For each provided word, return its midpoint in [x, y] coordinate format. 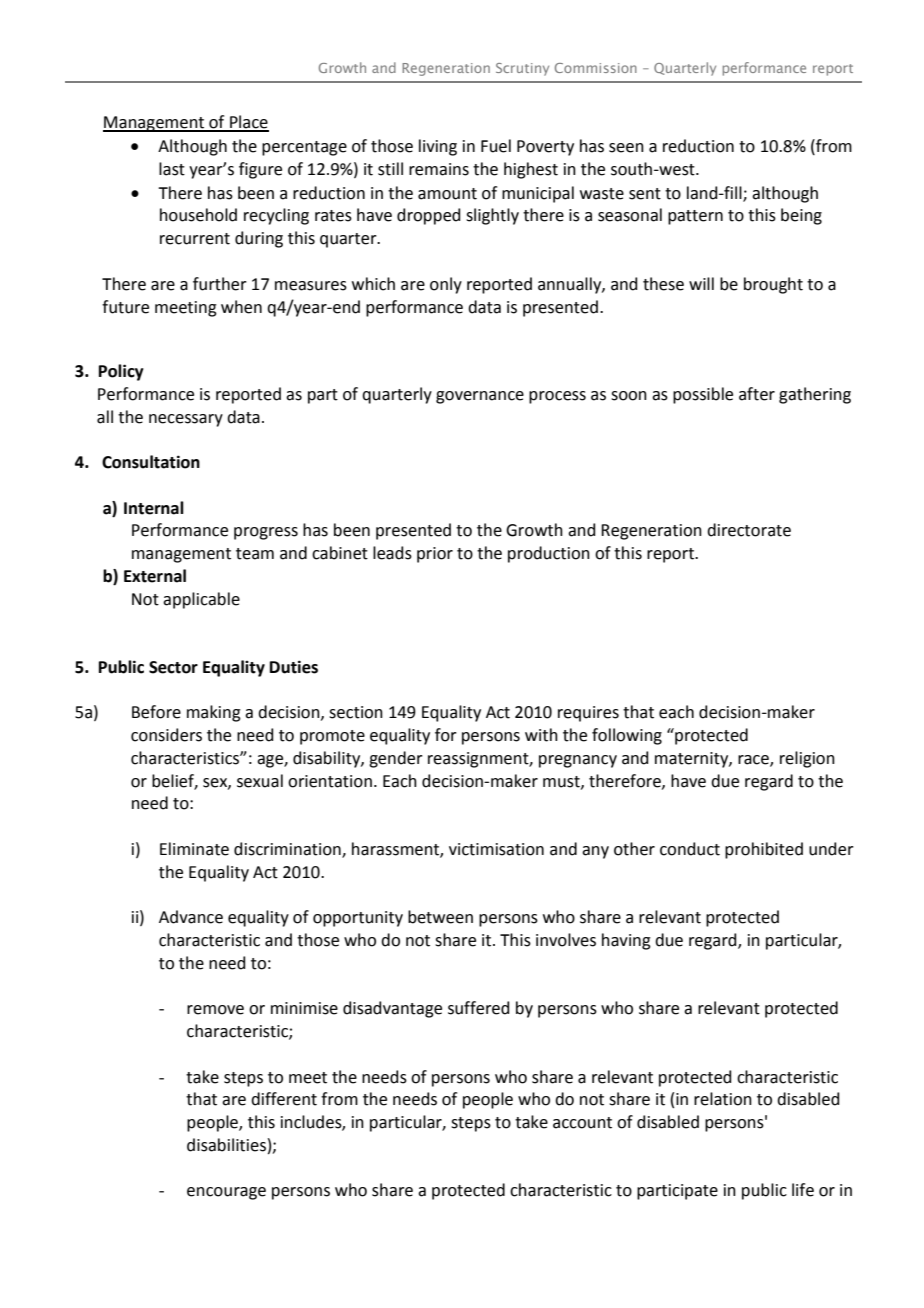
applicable [201, 600]
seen [626, 148]
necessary [186, 420]
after [757, 394]
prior [435, 555]
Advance [191, 917]
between [440, 917]
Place [248, 123]
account [582, 1123]
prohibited [764, 850]
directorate [749, 530]
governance [480, 397]
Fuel [496, 146]
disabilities [226, 1145]
